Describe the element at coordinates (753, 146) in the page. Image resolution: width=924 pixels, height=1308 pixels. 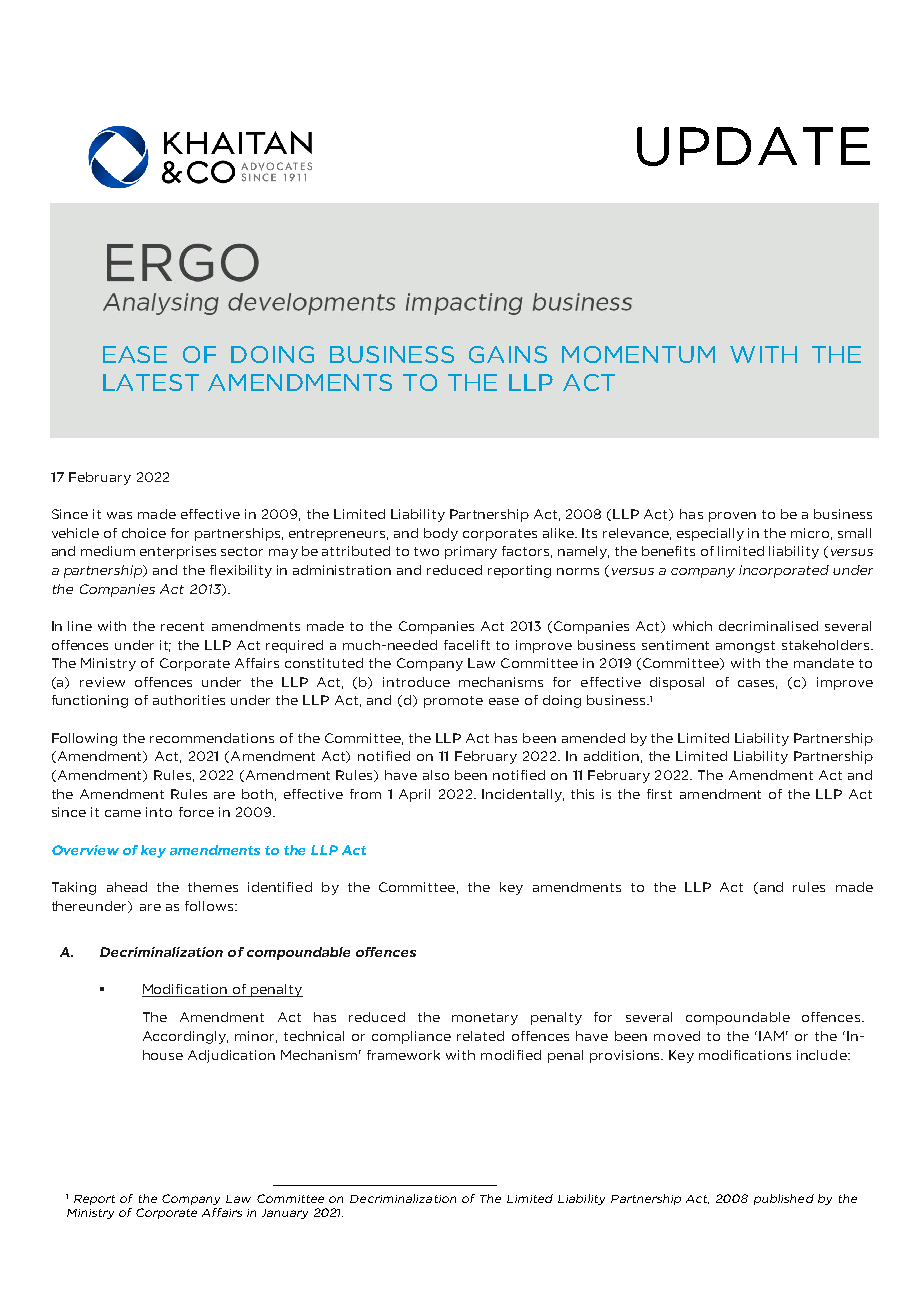
I see `UPDATE` at that location.
